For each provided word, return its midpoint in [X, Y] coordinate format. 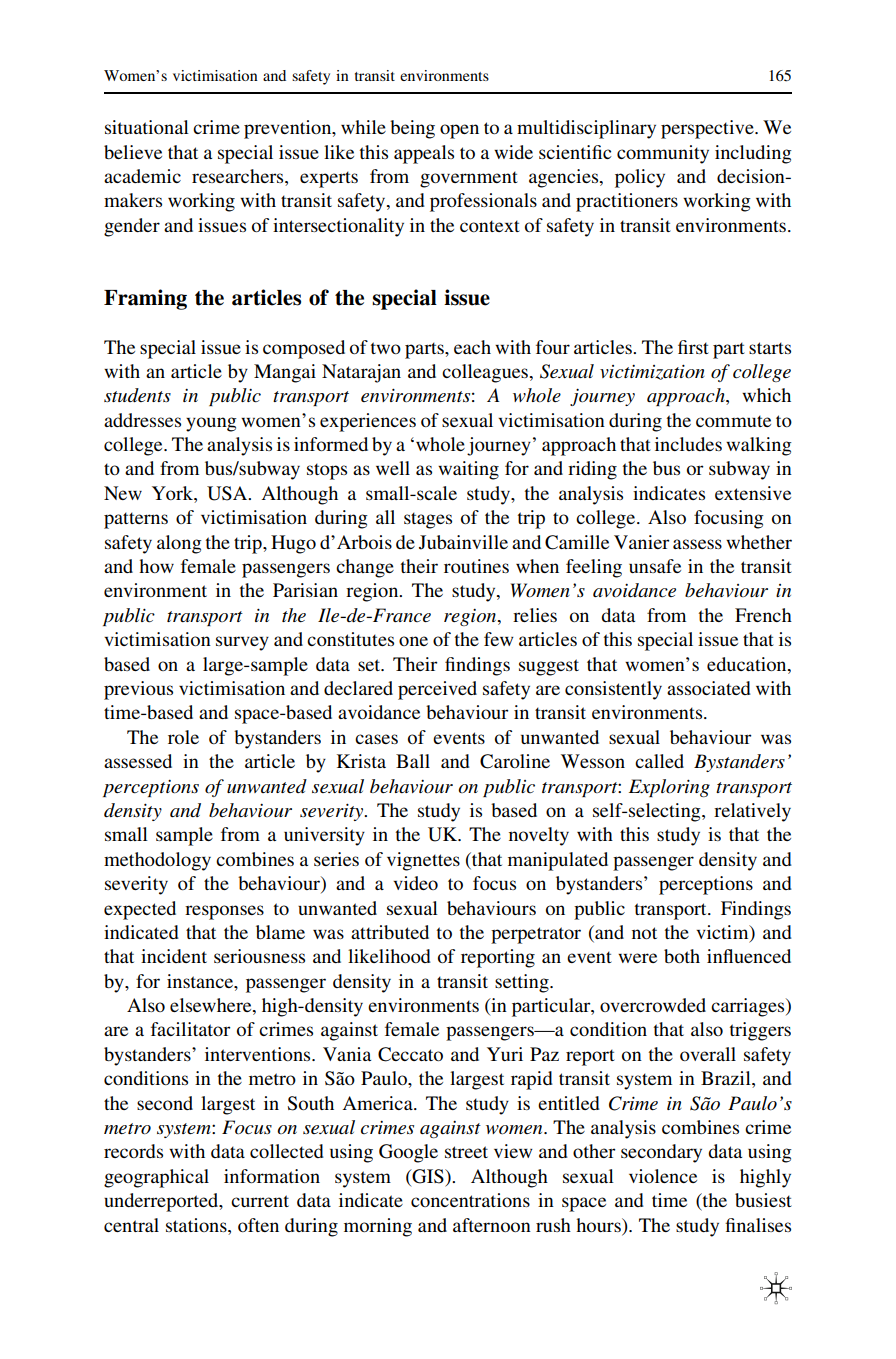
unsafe [655, 566]
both [682, 956]
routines [476, 566]
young [211, 424]
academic [142, 176]
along [179, 544]
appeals [424, 154]
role [183, 737]
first [693, 347]
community [663, 154]
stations [197, 1225]
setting [523, 983]
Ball [413, 761]
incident [174, 956]
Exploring [669, 788]
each [472, 347]
